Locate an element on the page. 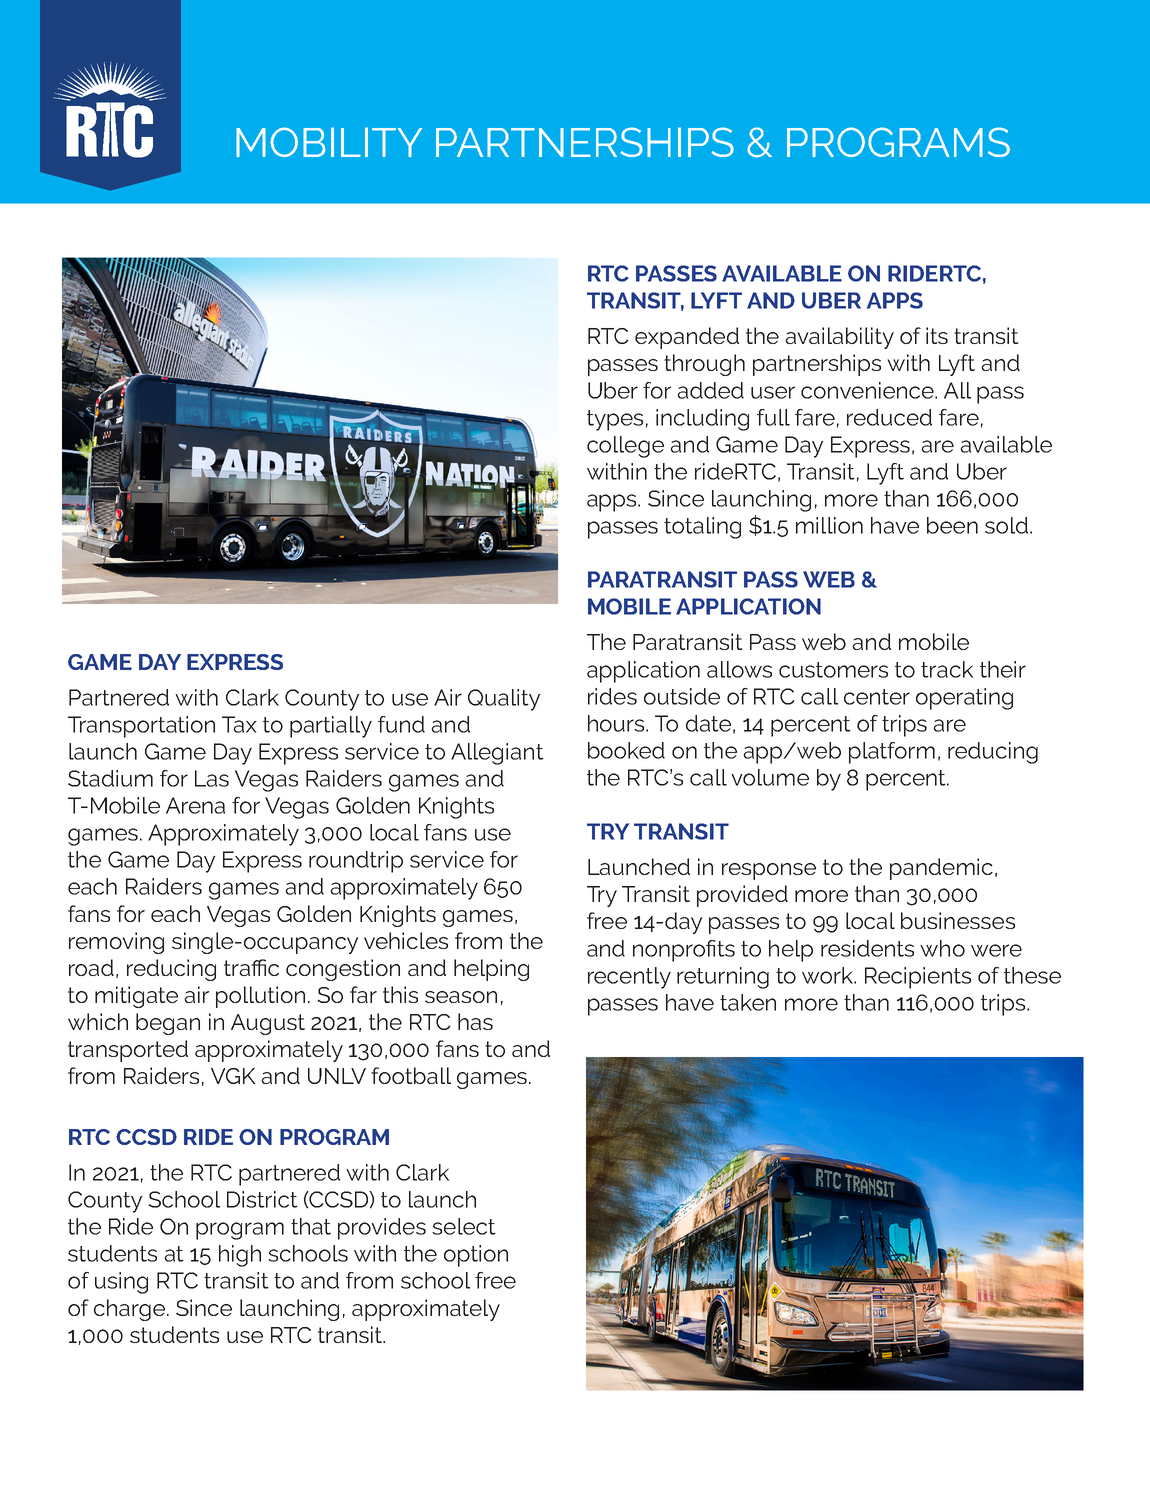 This page has height=1488, width=1150. option is located at coordinates (476, 1256).
